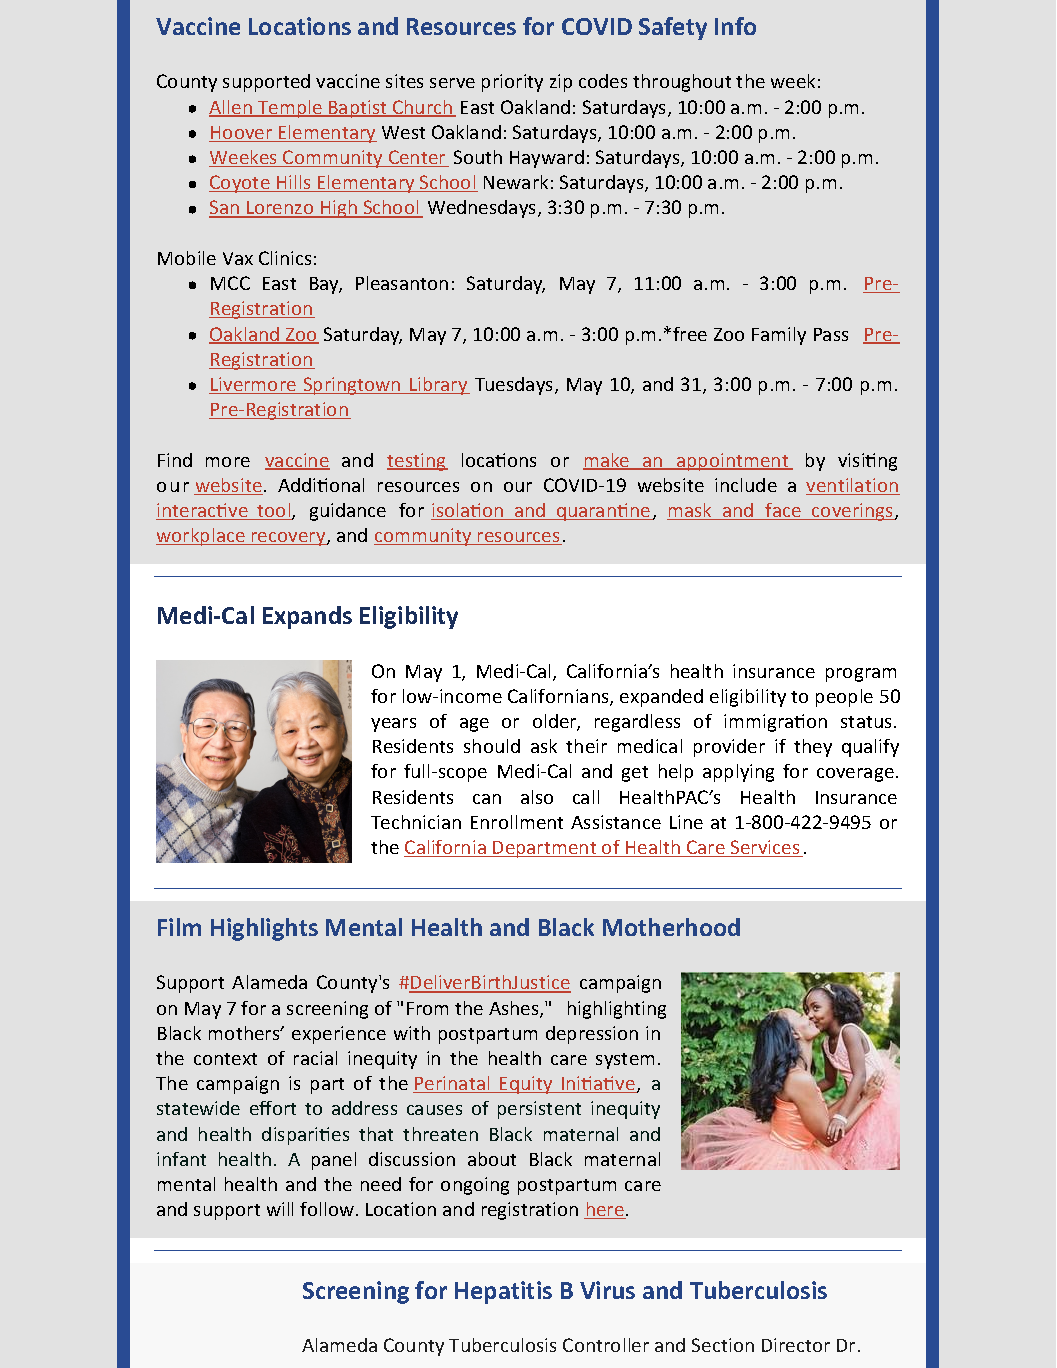 The height and width of the document is (1368, 1057). I want to click on people, so click(844, 698).
